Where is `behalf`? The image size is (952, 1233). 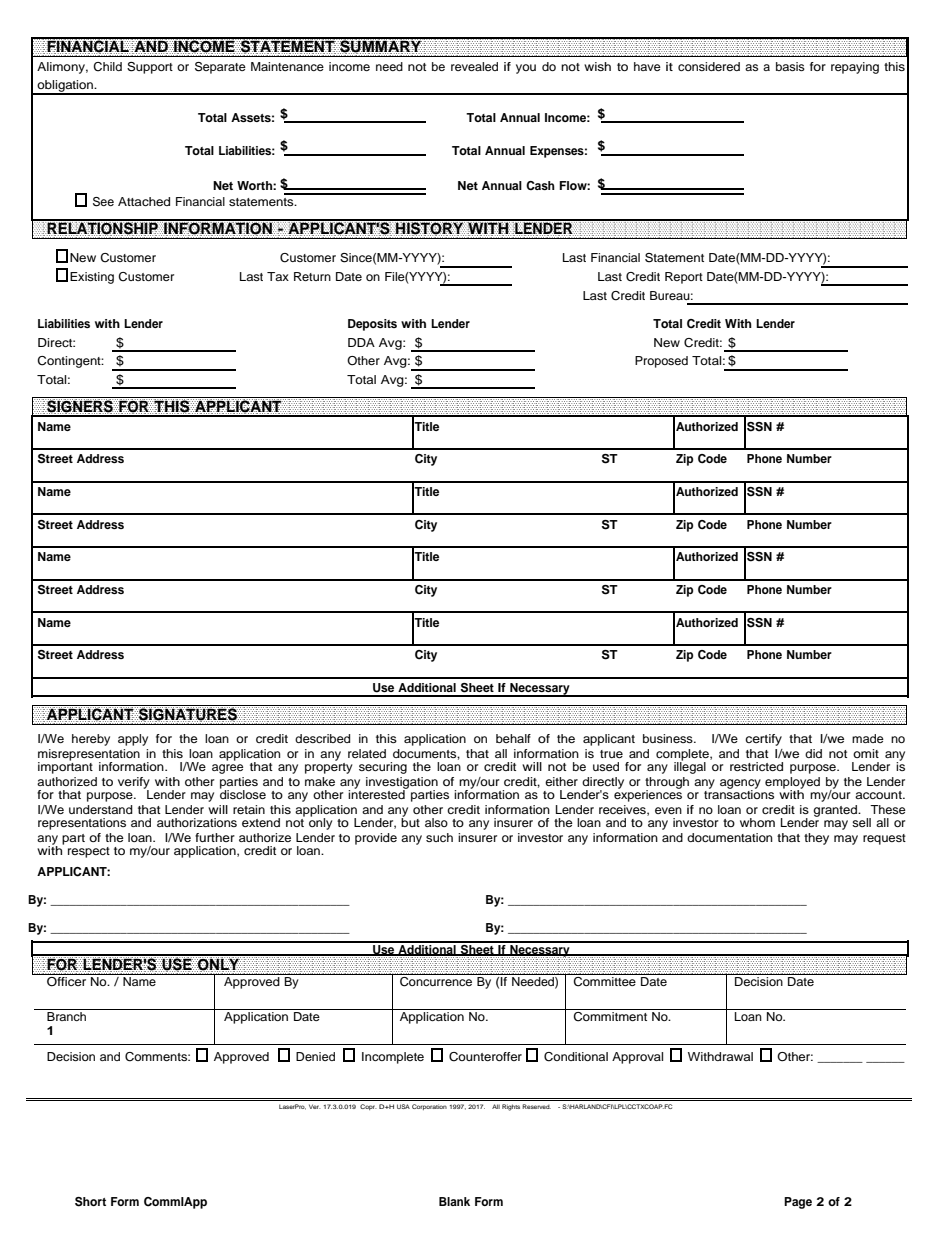 behalf is located at coordinates (513, 738).
